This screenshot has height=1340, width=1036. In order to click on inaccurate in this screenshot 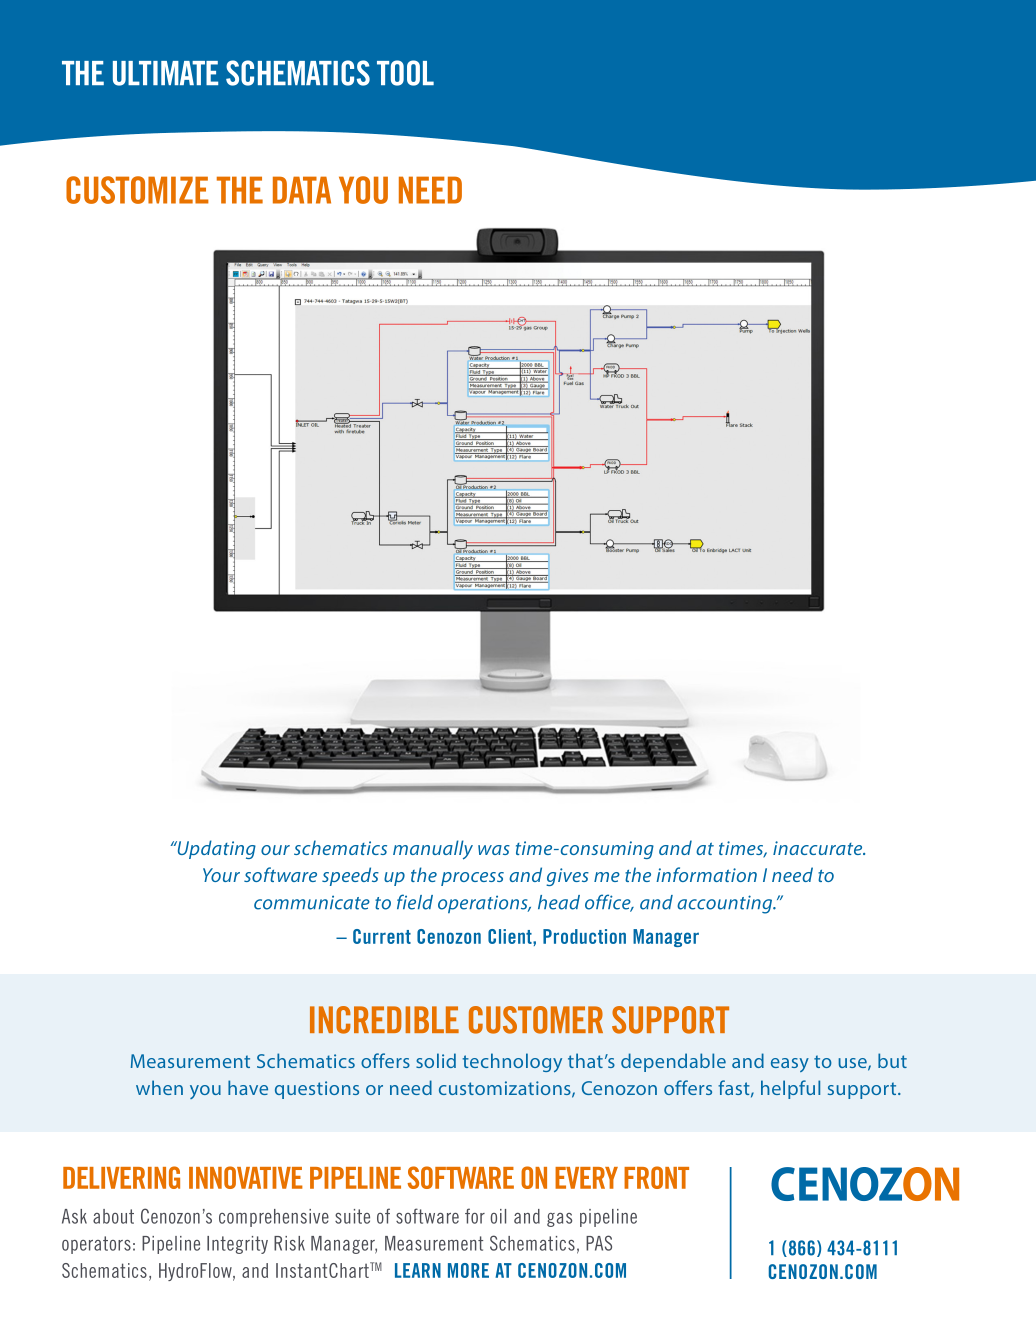, I will do `click(819, 848)`.
